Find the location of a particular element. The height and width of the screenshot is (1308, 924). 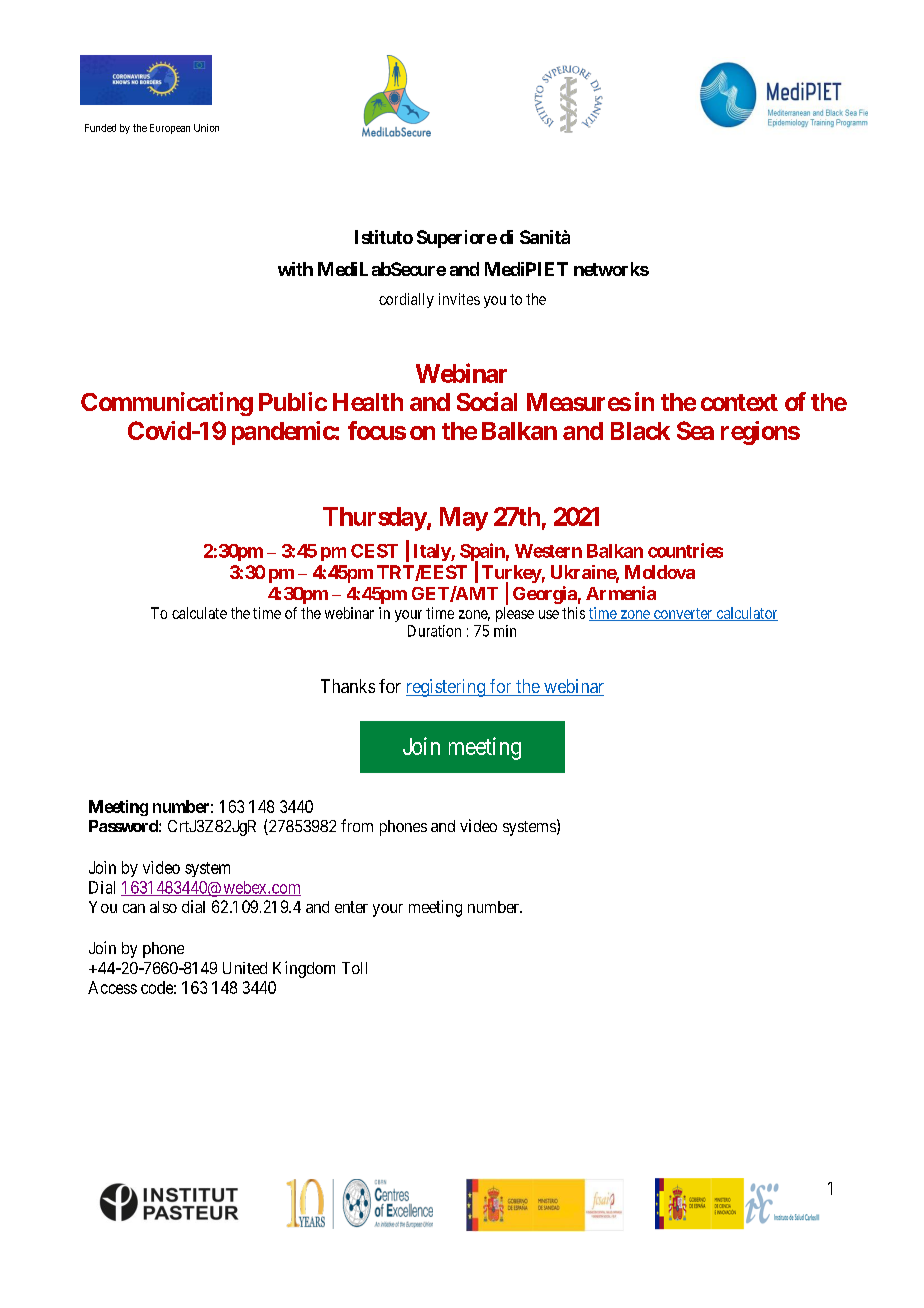

European is located at coordinates (170, 129).
